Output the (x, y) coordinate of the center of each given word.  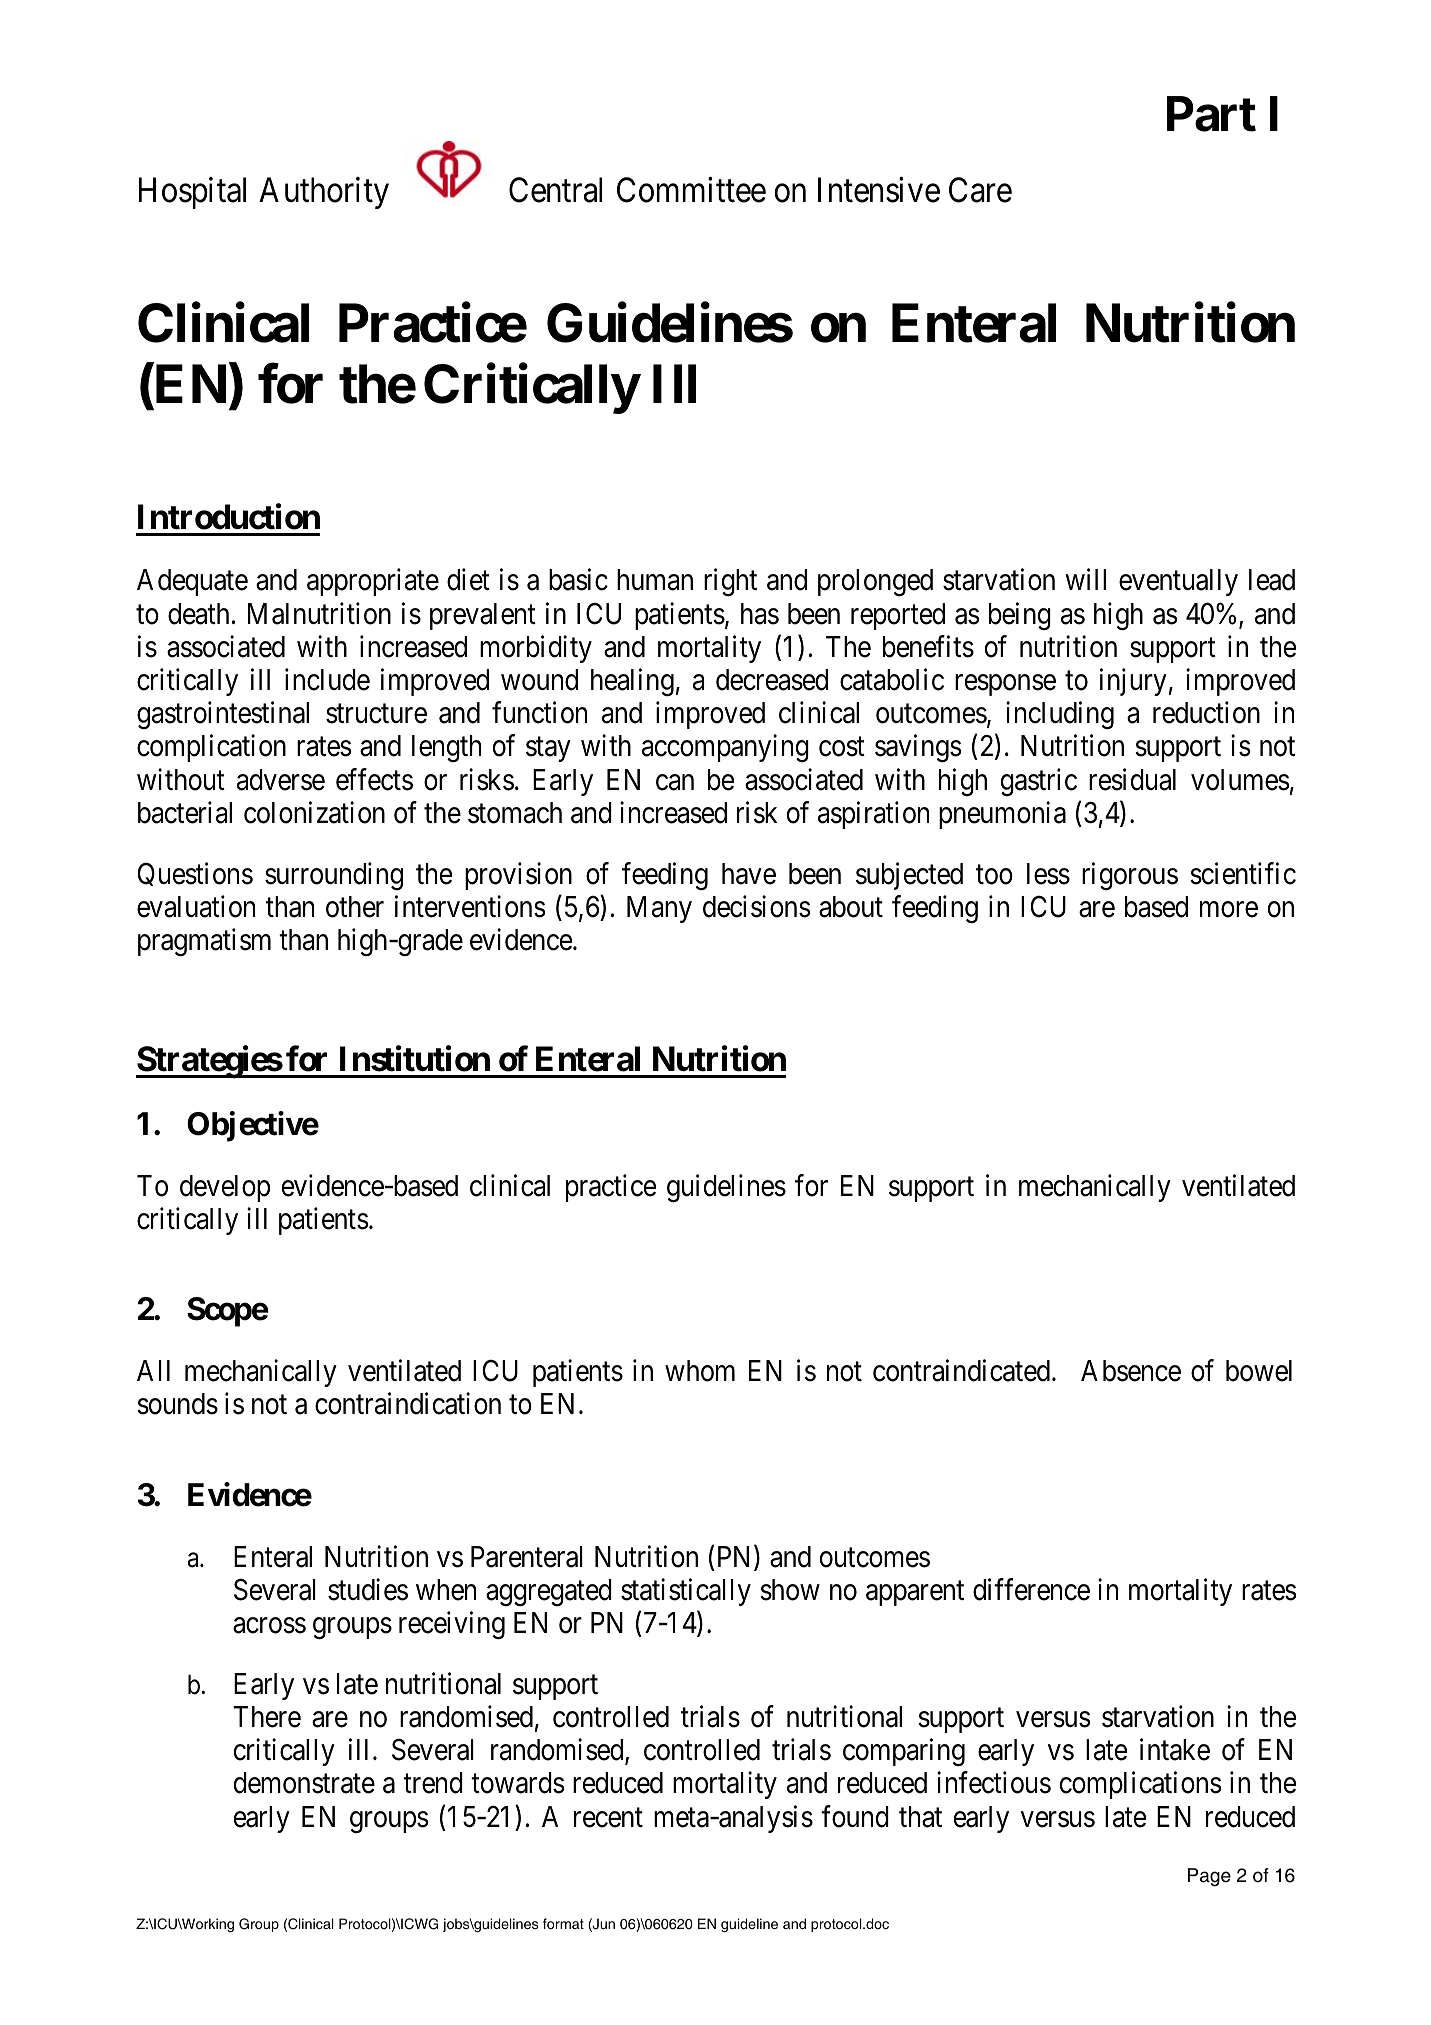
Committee (691, 190)
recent (608, 1818)
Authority (324, 193)
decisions (757, 906)
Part (1211, 114)
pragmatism (204, 942)
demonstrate (304, 1783)
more (1229, 910)
